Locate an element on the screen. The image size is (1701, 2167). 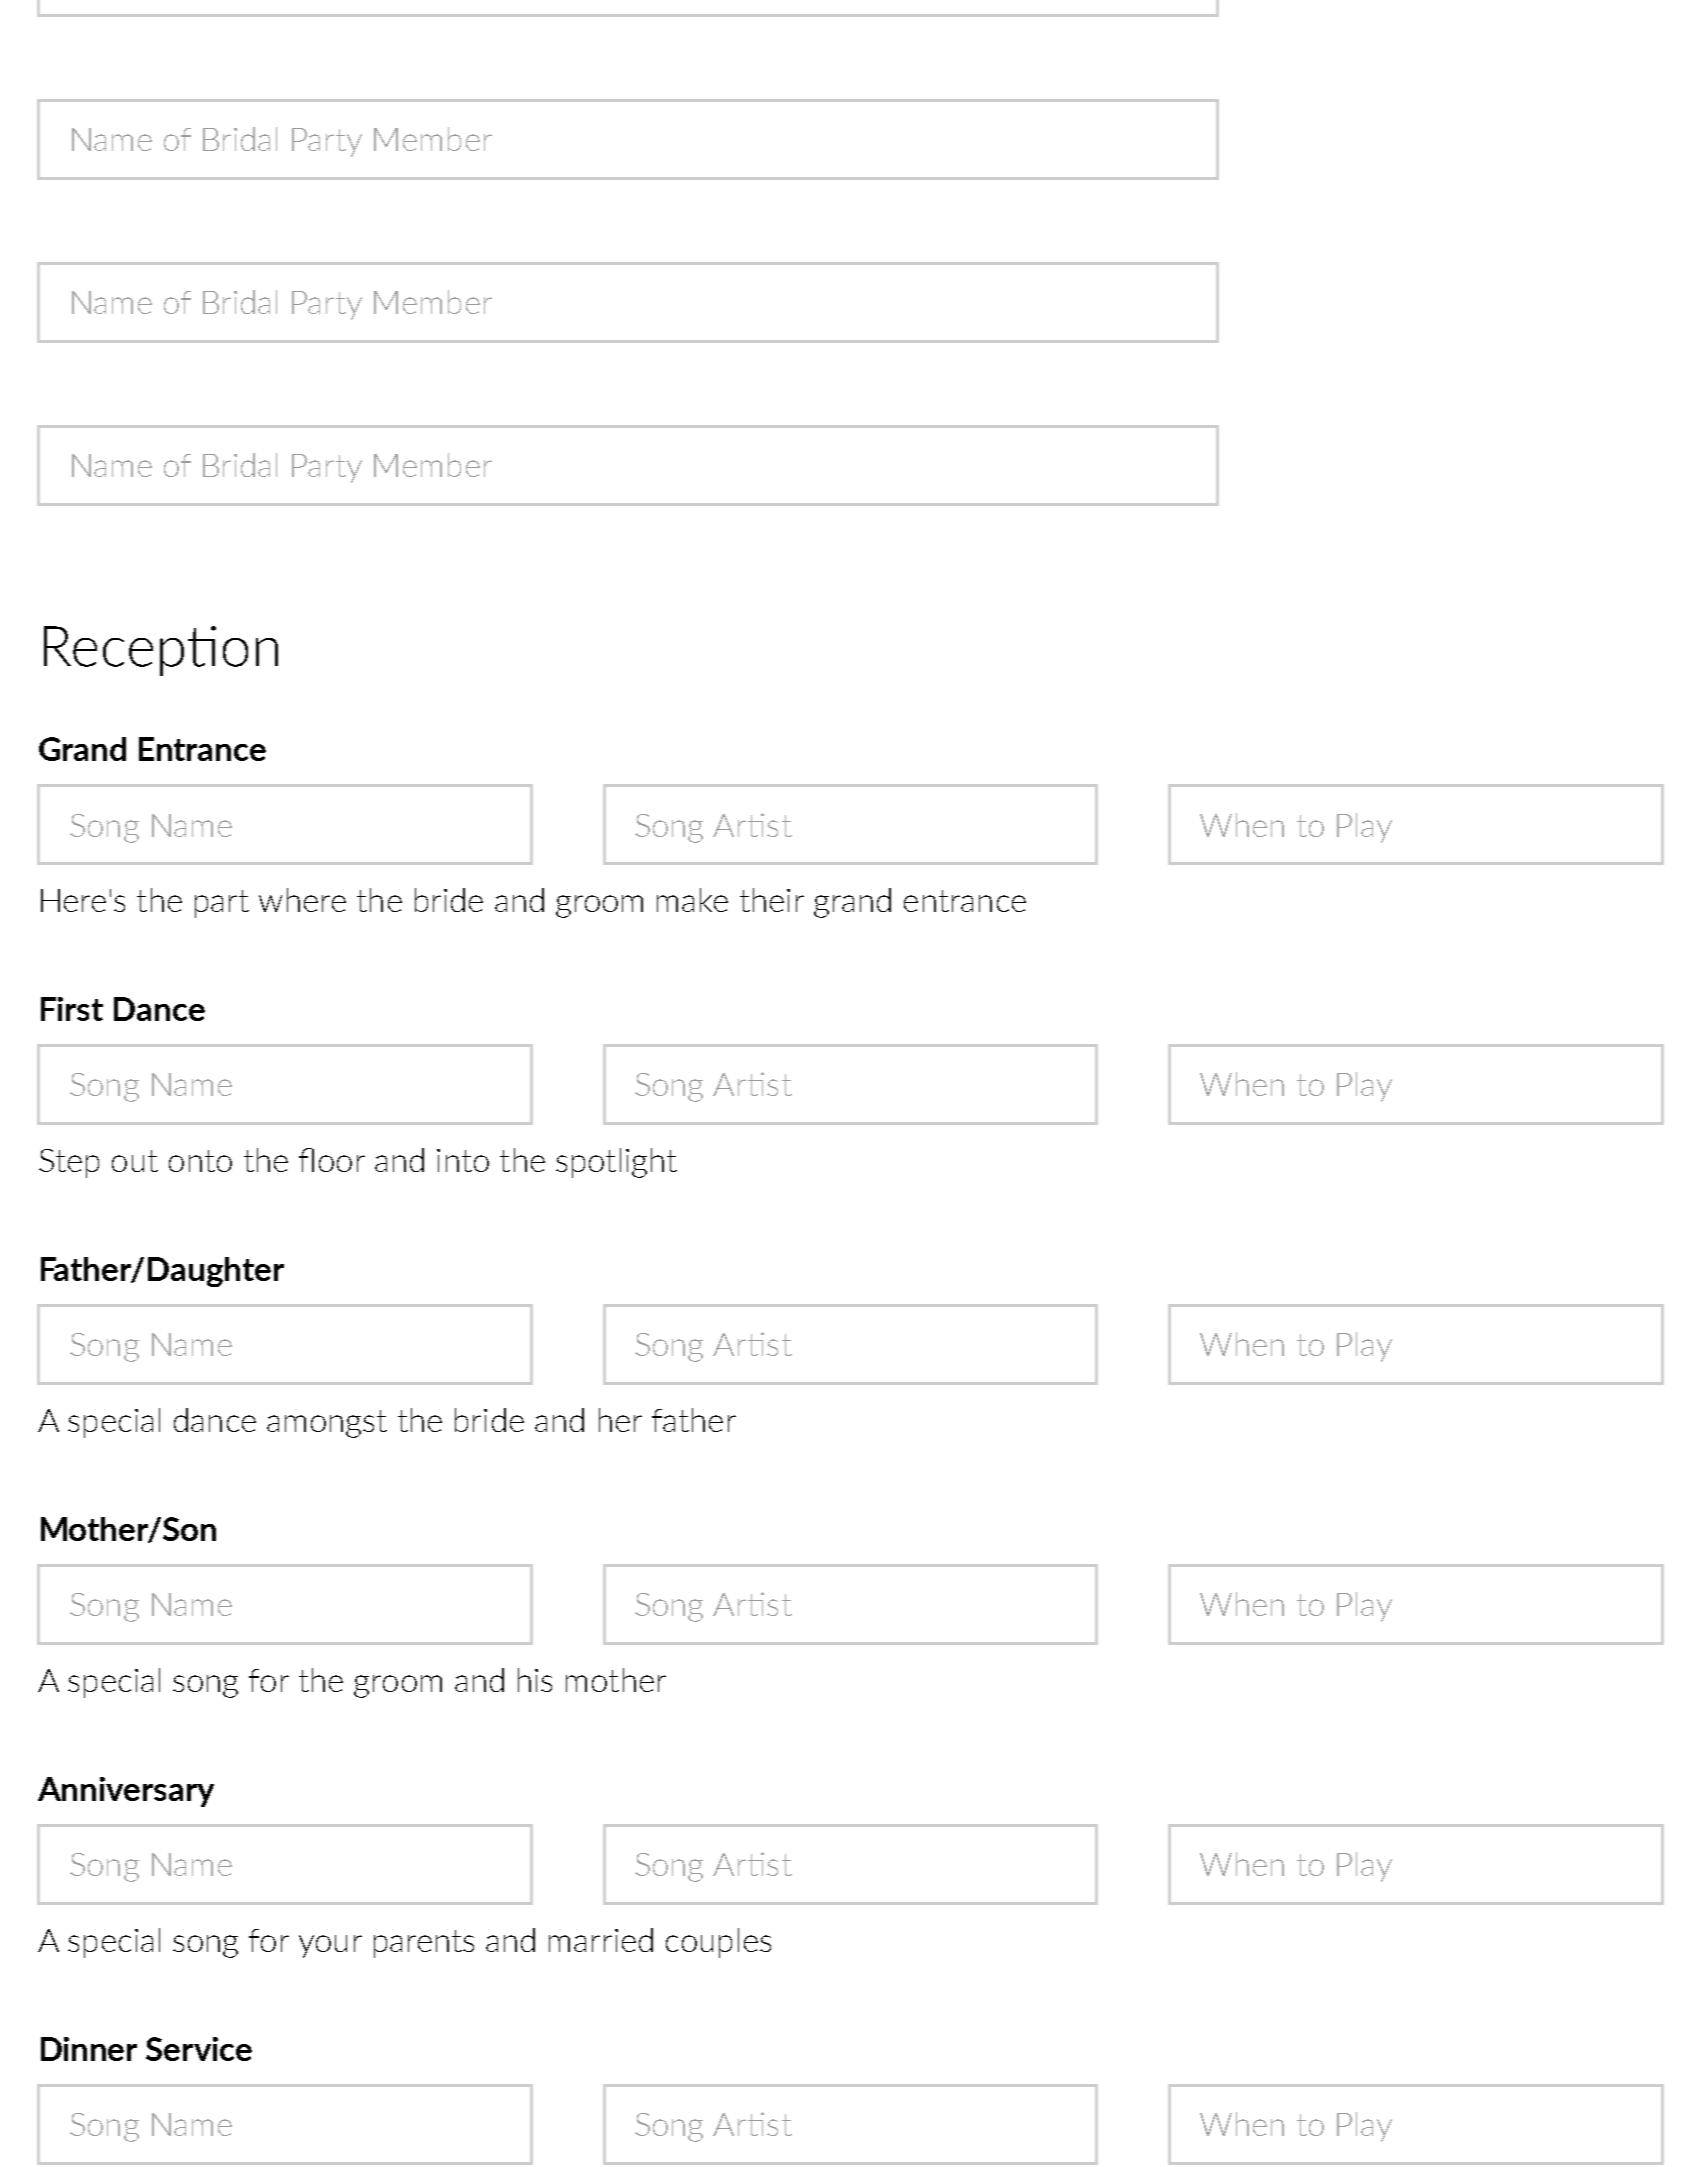
their is located at coordinates (772, 900).
